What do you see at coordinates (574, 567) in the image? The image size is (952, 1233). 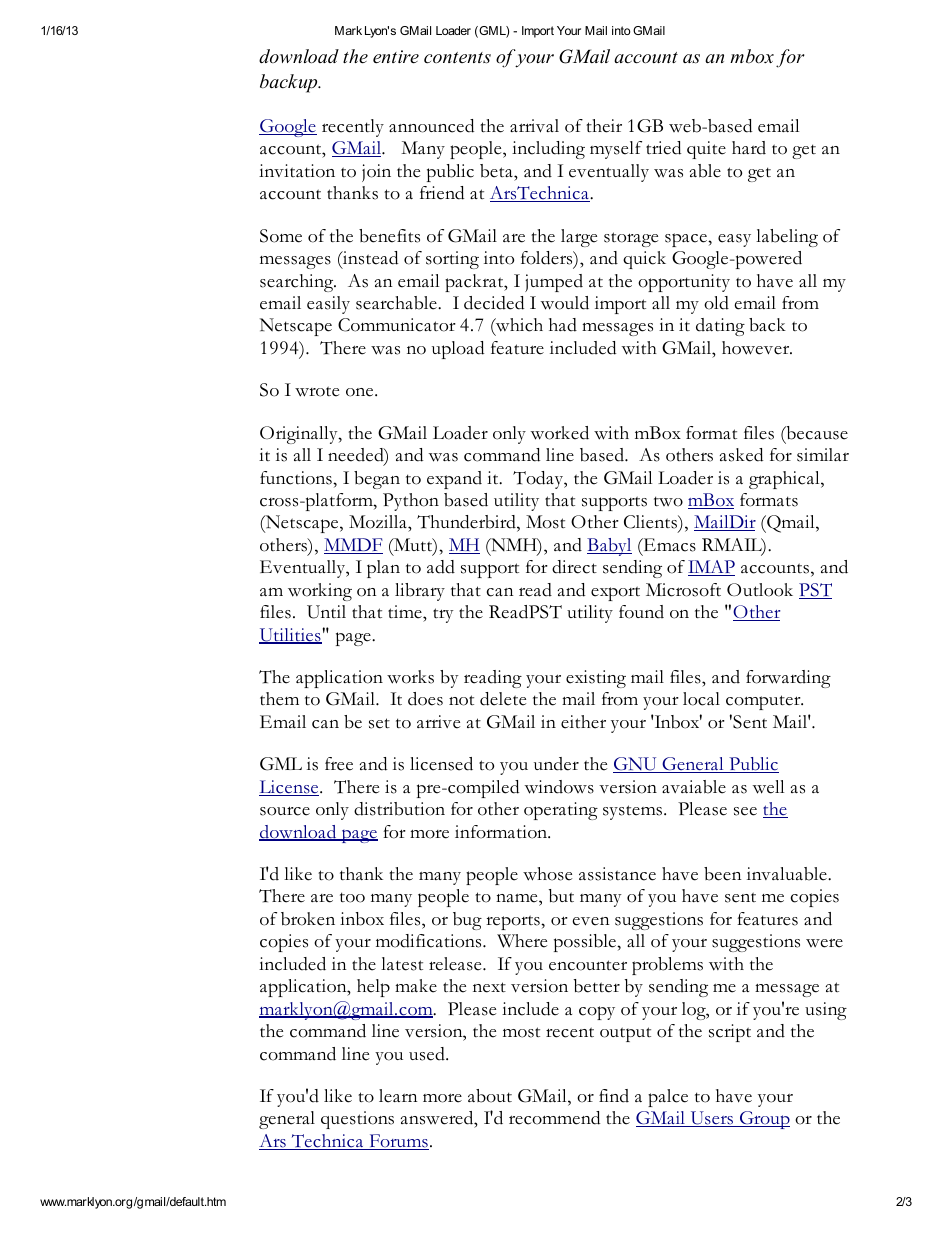 I see `direct` at bounding box center [574, 567].
